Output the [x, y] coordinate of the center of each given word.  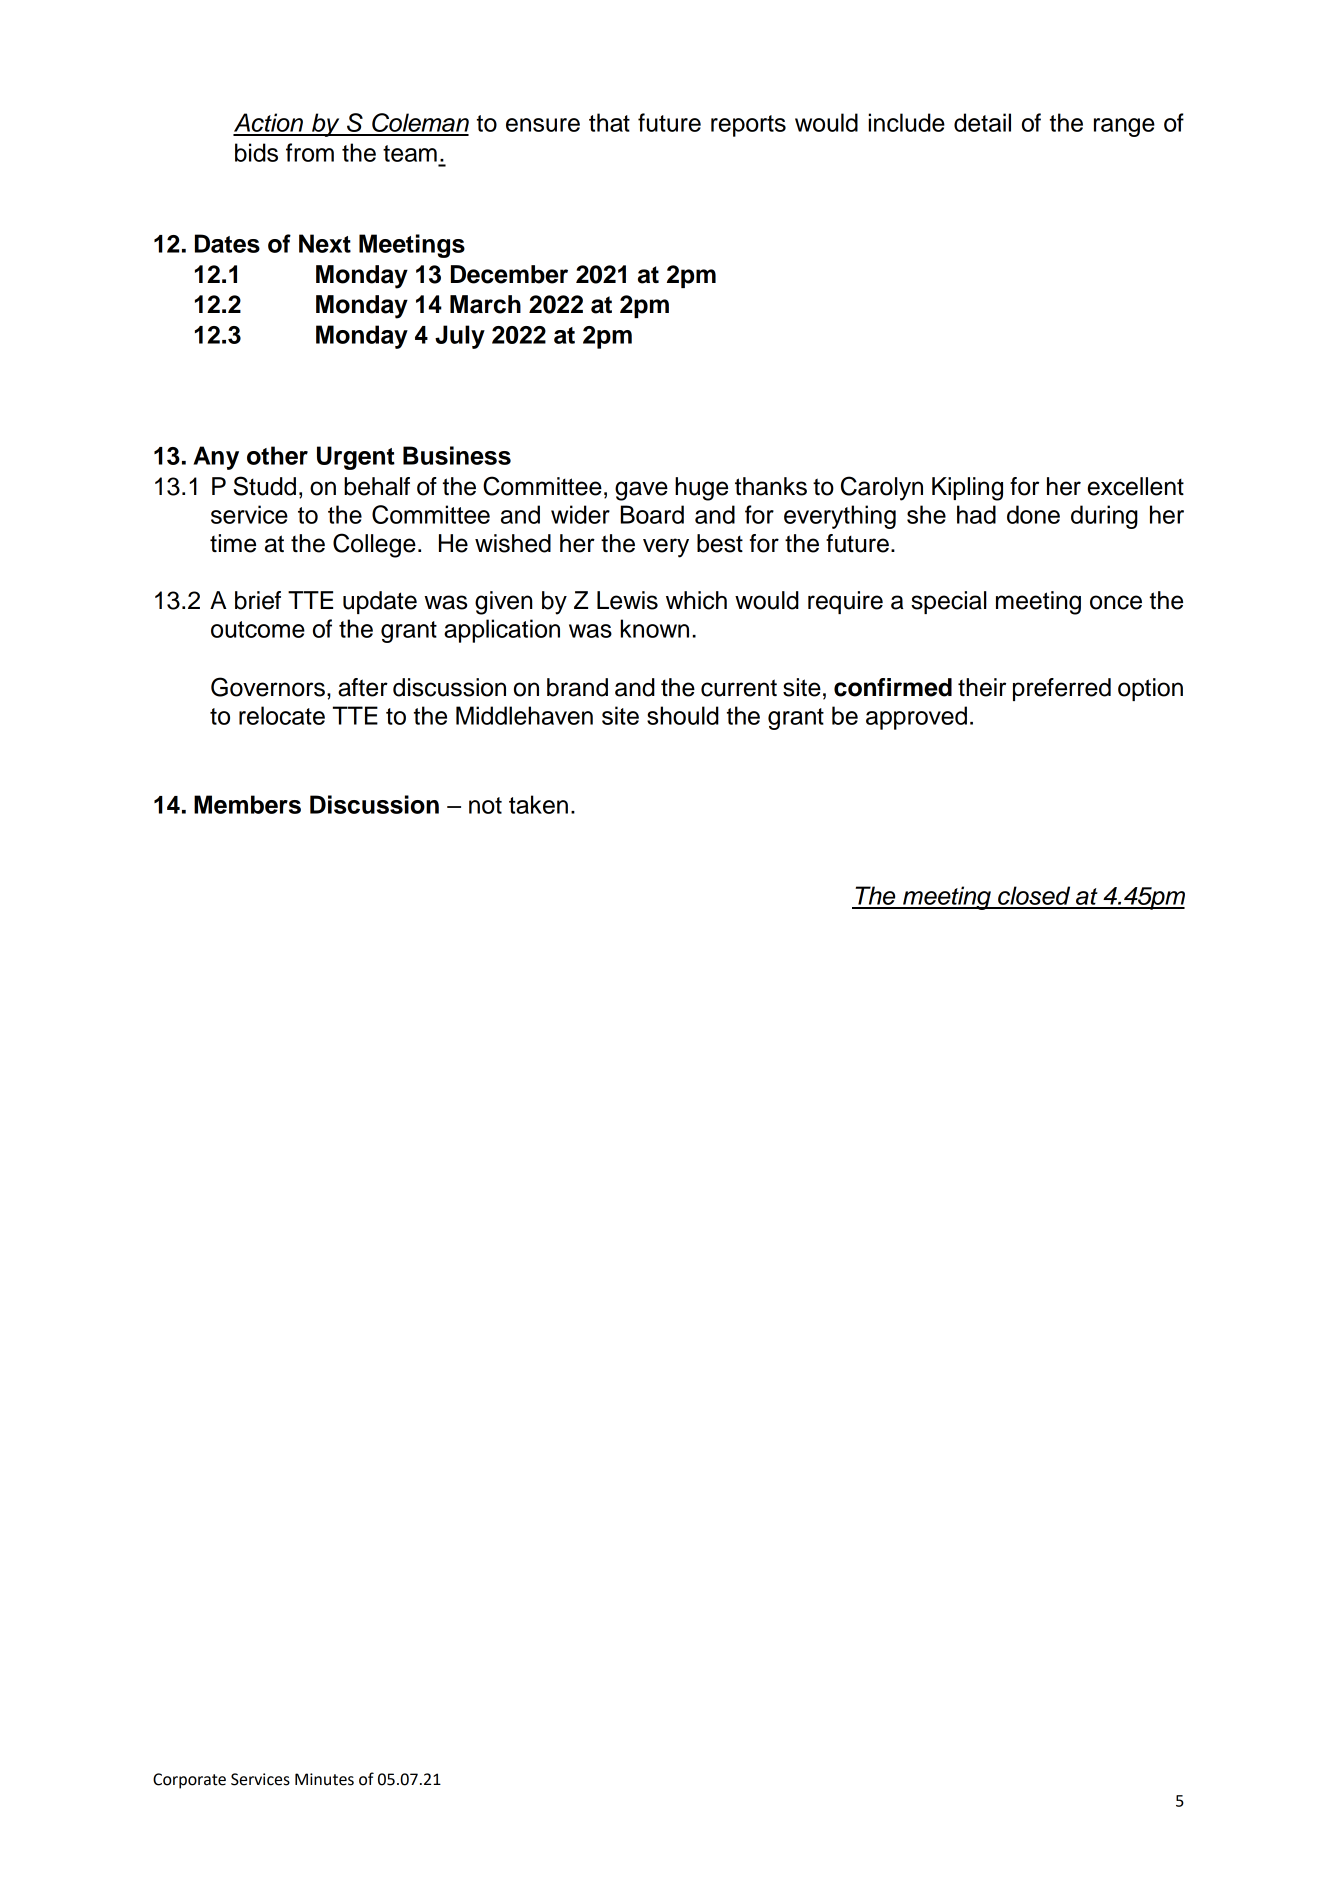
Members [247, 804]
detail [982, 122]
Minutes [324, 1779]
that [609, 122]
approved [916, 718]
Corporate [189, 1781]
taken [538, 804]
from [310, 152]
